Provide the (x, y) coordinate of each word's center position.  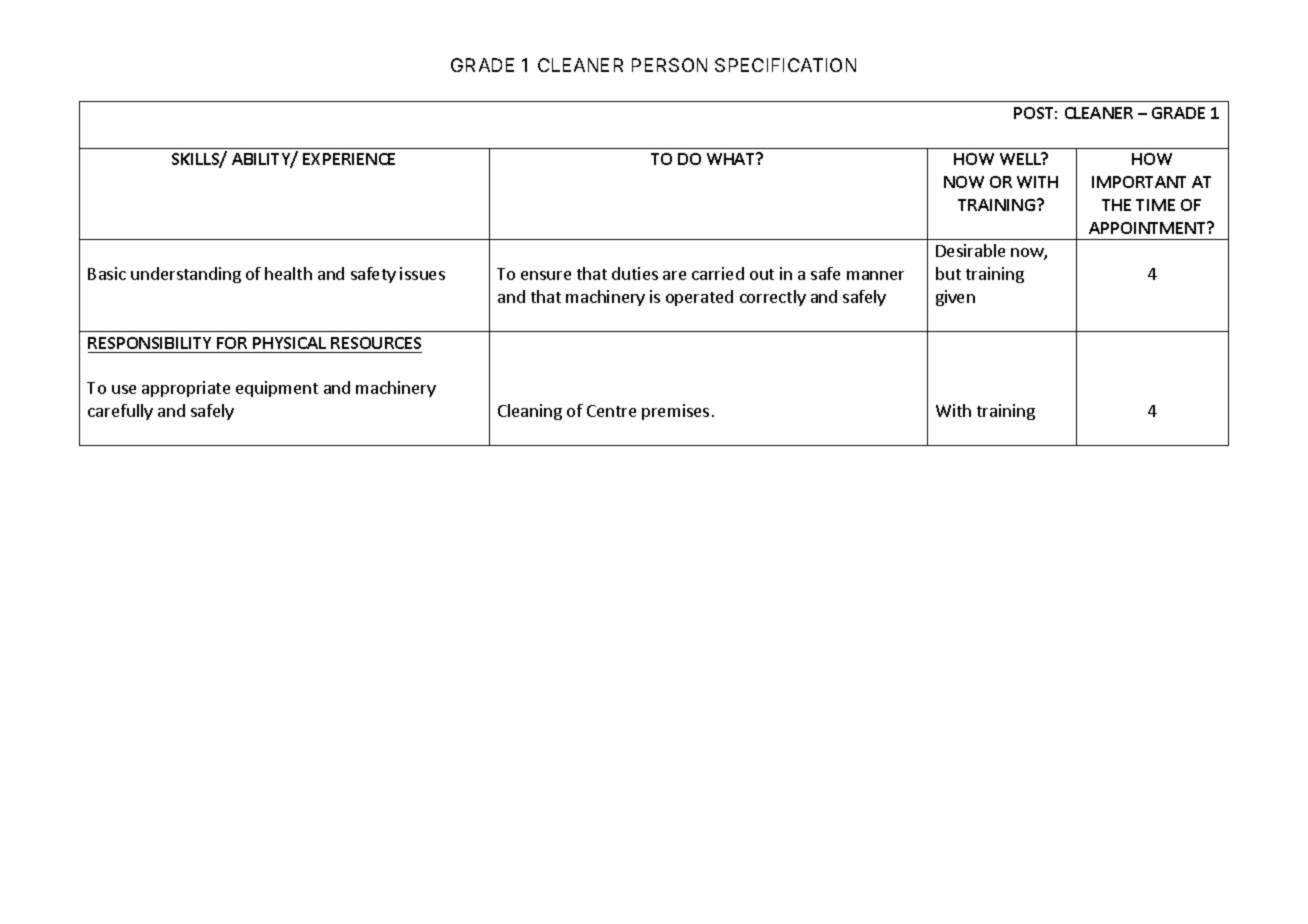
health (288, 273)
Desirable (970, 250)
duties (635, 273)
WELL (1021, 158)
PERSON (669, 65)
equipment (277, 389)
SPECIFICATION (785, 65)
